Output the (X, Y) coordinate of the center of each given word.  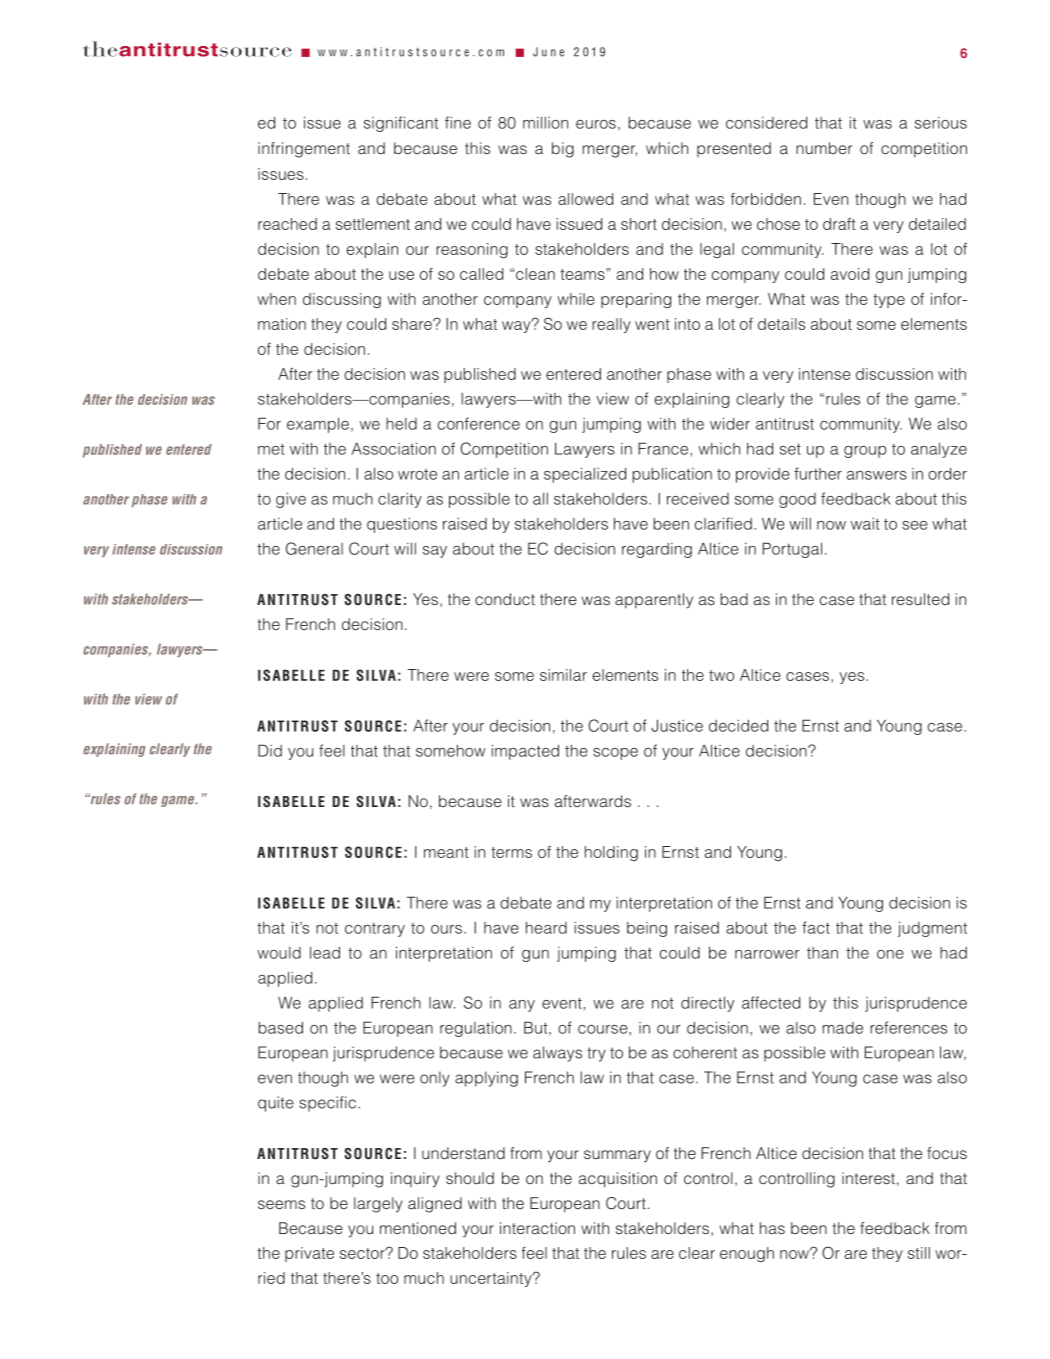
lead (325, 952)
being (647, 929)
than (822, 953)
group (865, 452)
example (318, 425)
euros (596, 124)
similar (563, 675)
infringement (304, 150)
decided (738, 726)
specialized (585, 475)
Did (270, 750)
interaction (537, 1228)
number (824, 148)
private (309, 1254)
